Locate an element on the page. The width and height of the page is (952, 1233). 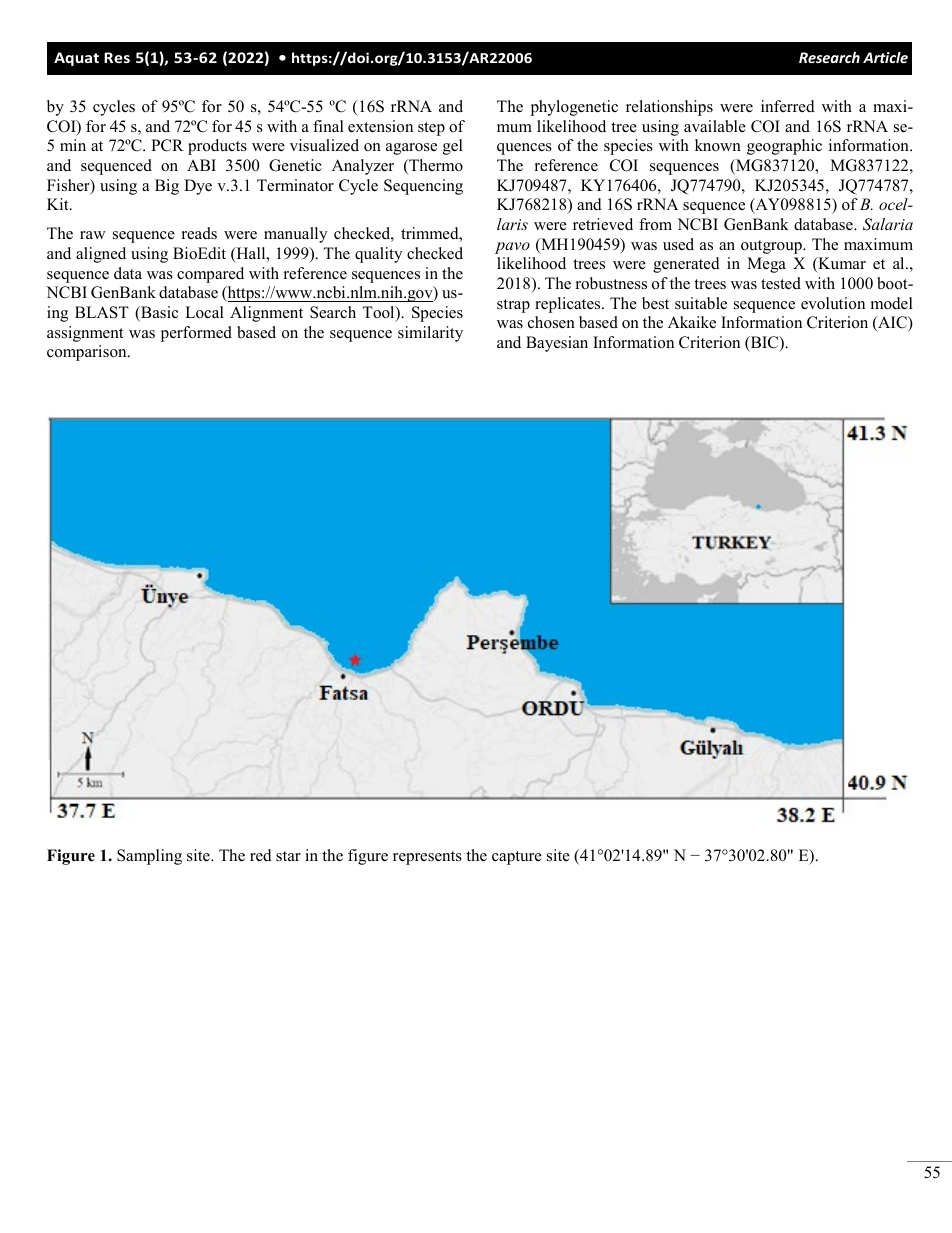
comparison is located at coordinates (88, 353).
